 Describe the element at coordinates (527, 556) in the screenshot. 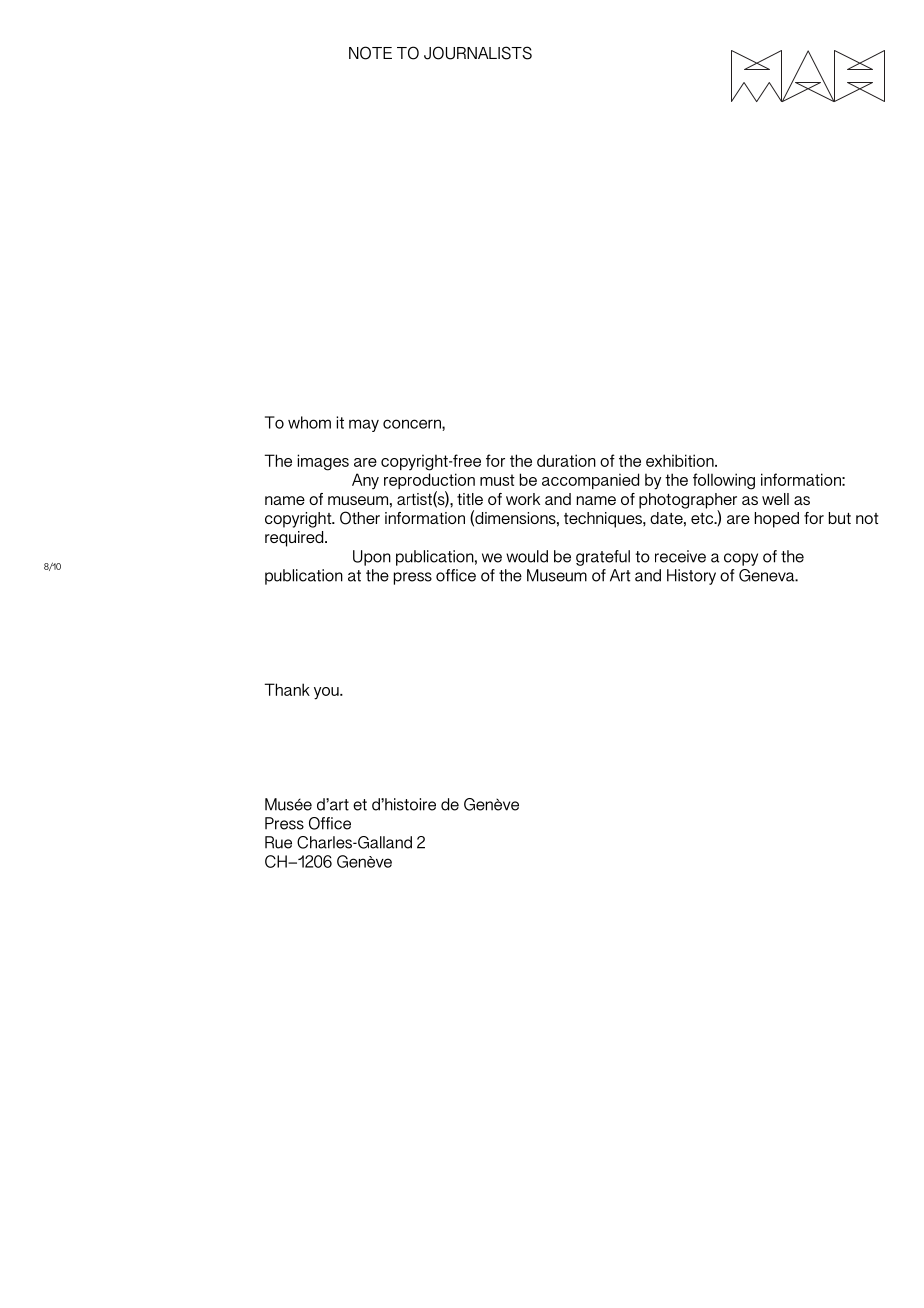

I see `would` at that location.
